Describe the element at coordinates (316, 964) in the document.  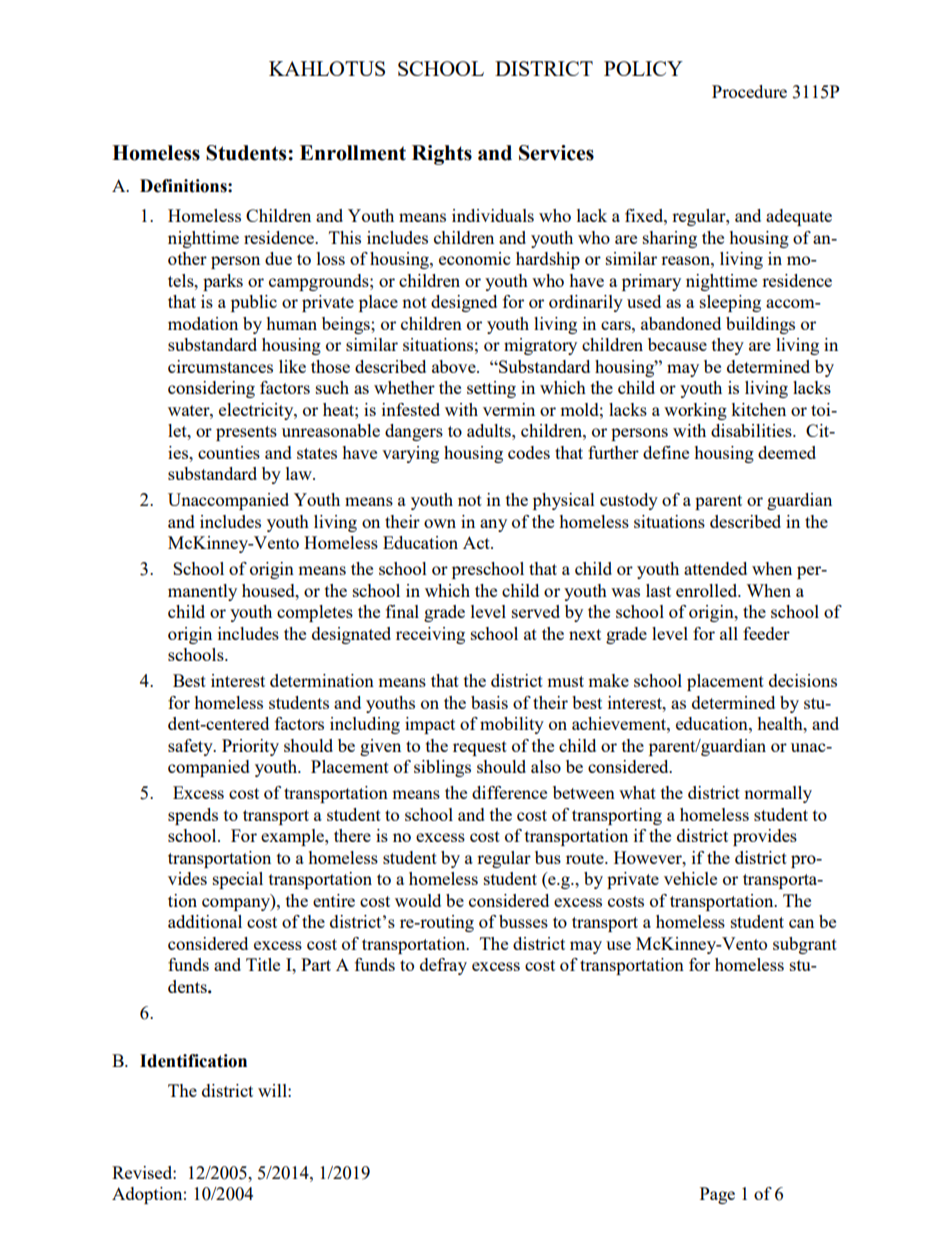
I see `Part` at that location.
